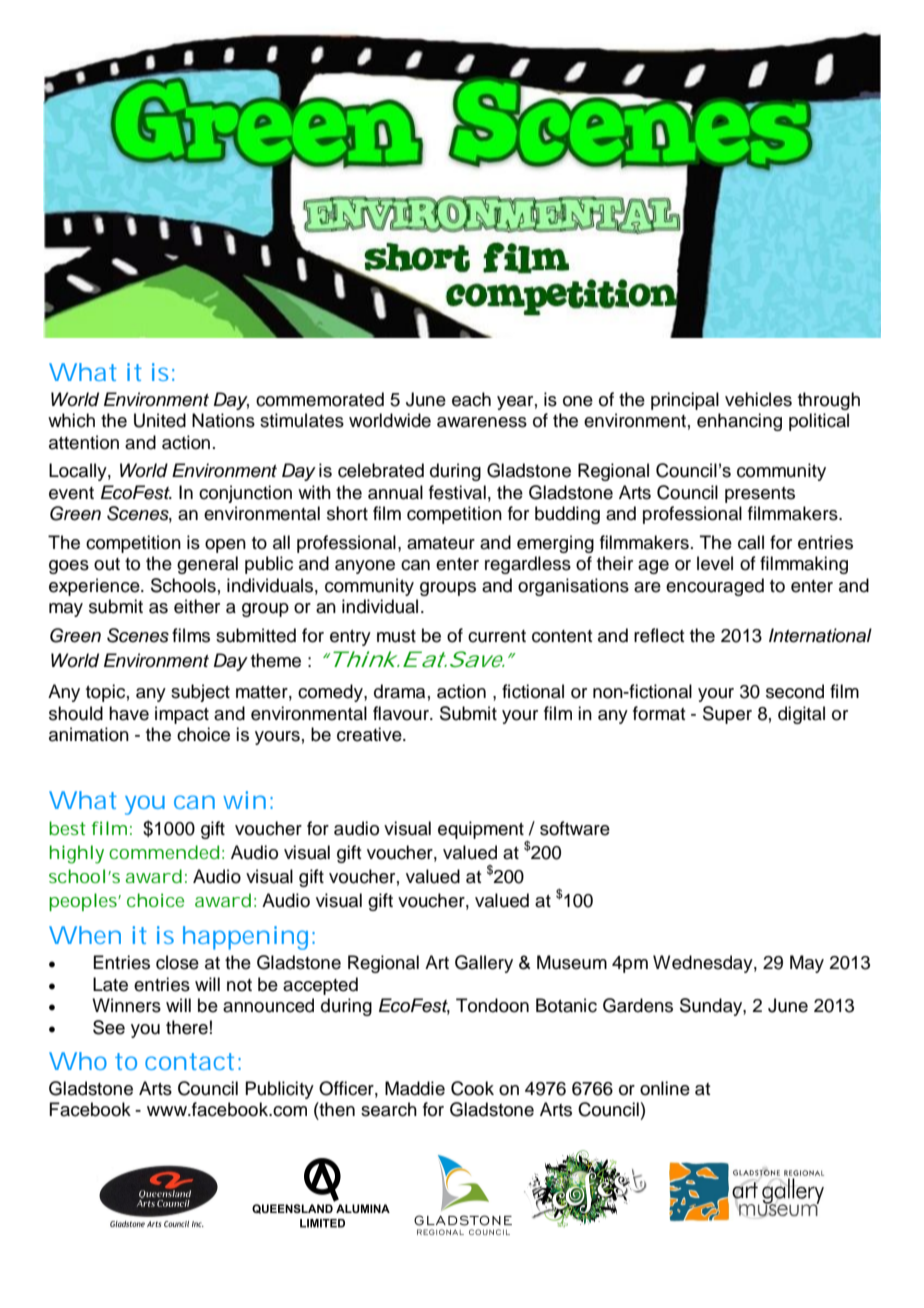 The width and height of the screenshot is (924, 1308). Describe the element at coordinates (739, 422) in the screenshot. I see `enhancing` at that location.
